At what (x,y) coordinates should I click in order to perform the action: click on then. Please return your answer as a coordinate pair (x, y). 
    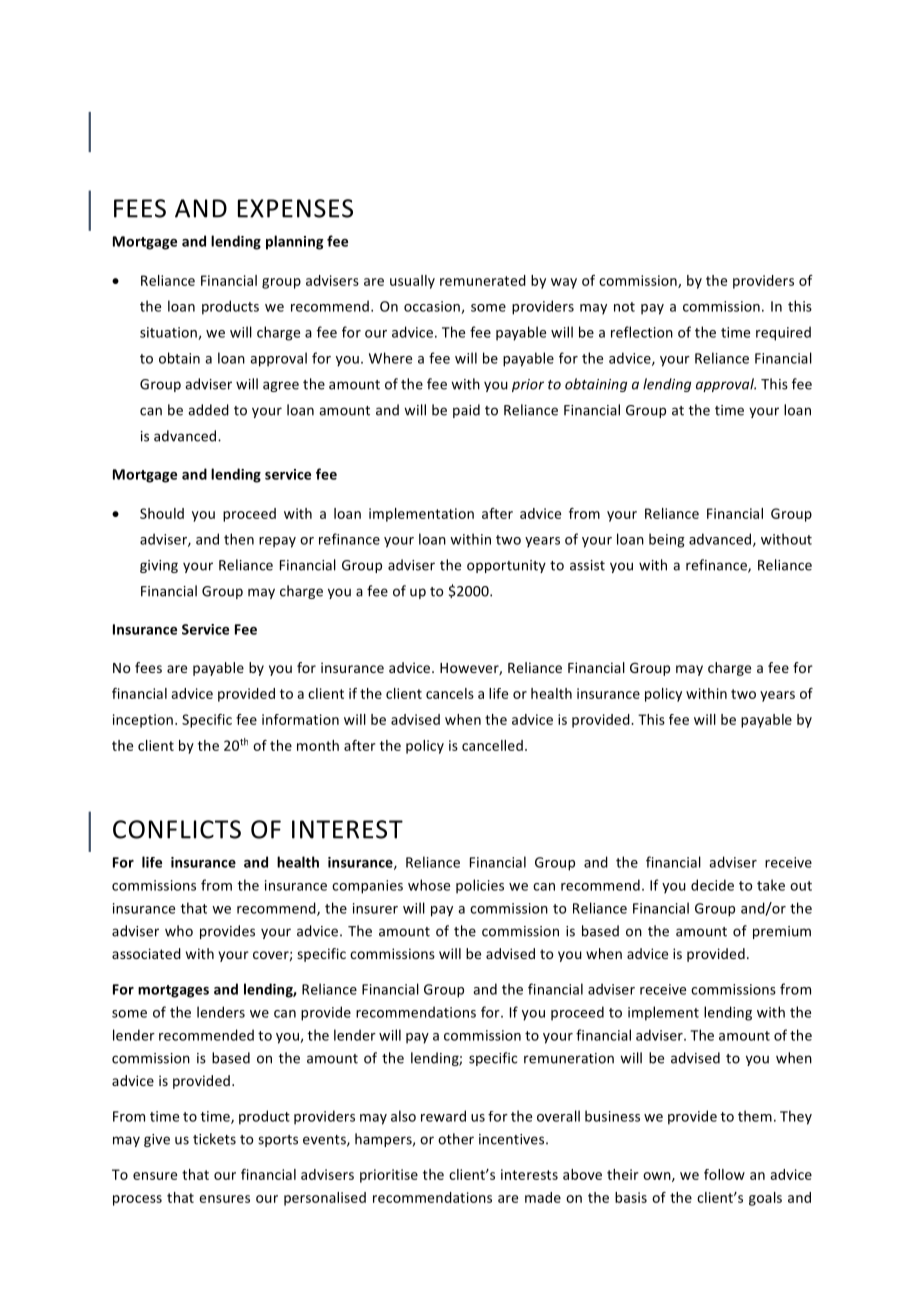
    Looking at the image, I should click on (239, 539).
